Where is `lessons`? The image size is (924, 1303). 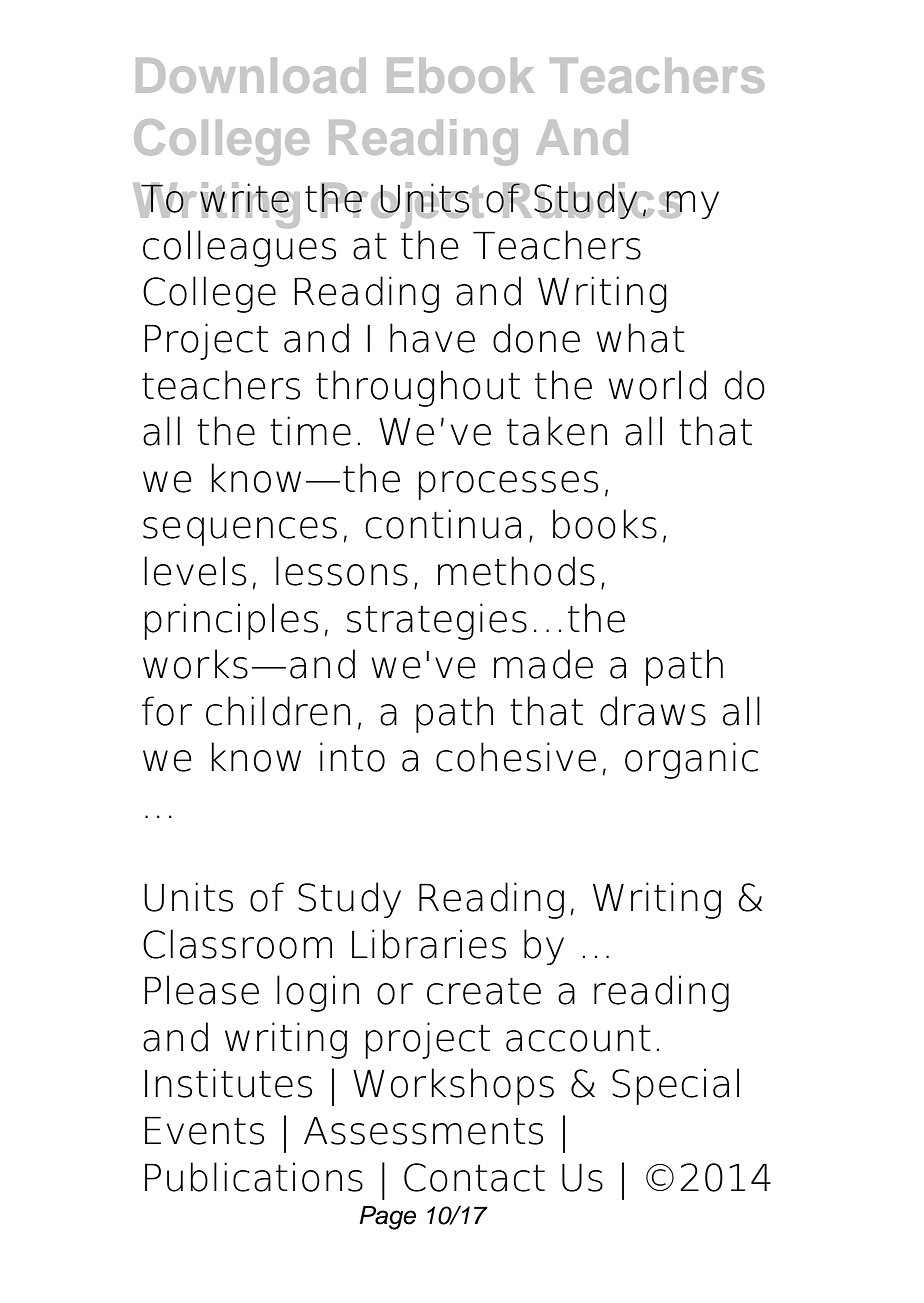
lessons is located at coordinates (342, 571).
